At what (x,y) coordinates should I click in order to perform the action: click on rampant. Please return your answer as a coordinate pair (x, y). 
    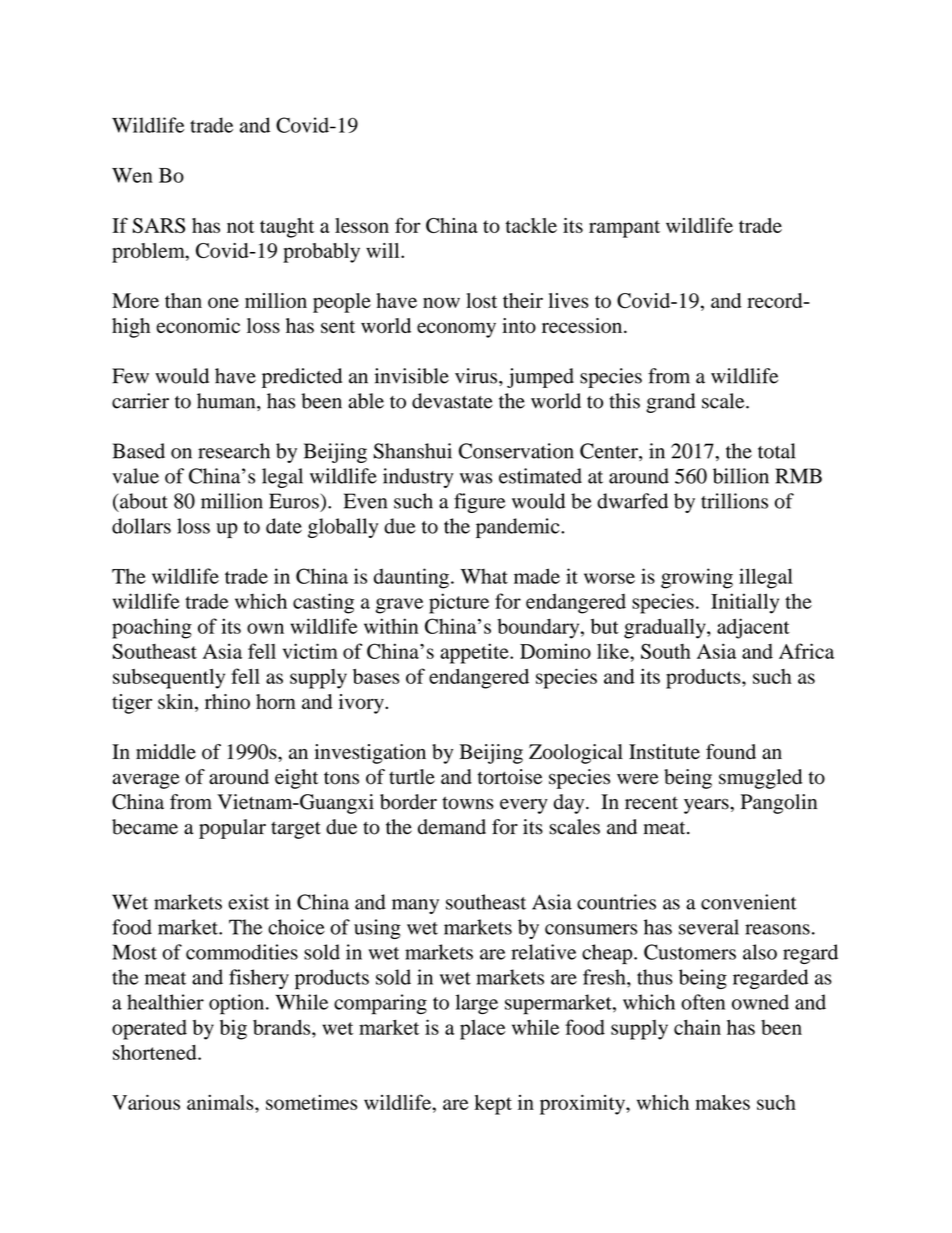
    Looking at the image, I should click on (624, 229).
